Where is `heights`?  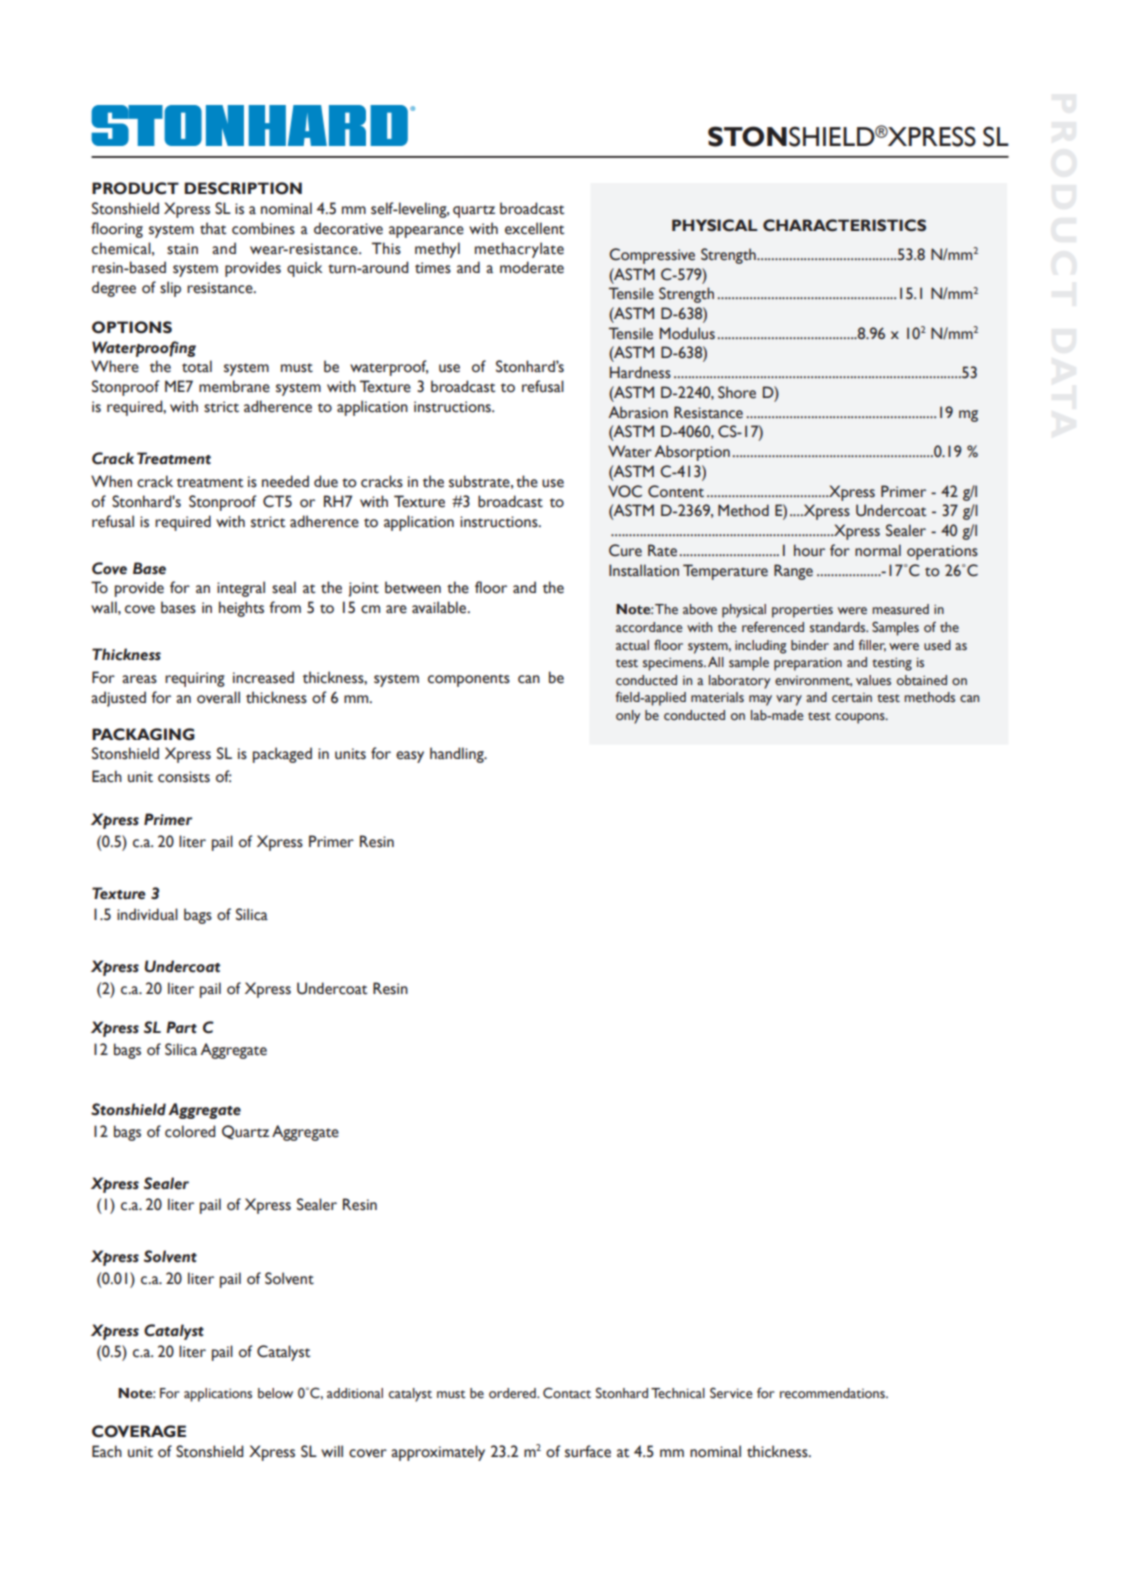
heights is located at coordinates (241, 609).
